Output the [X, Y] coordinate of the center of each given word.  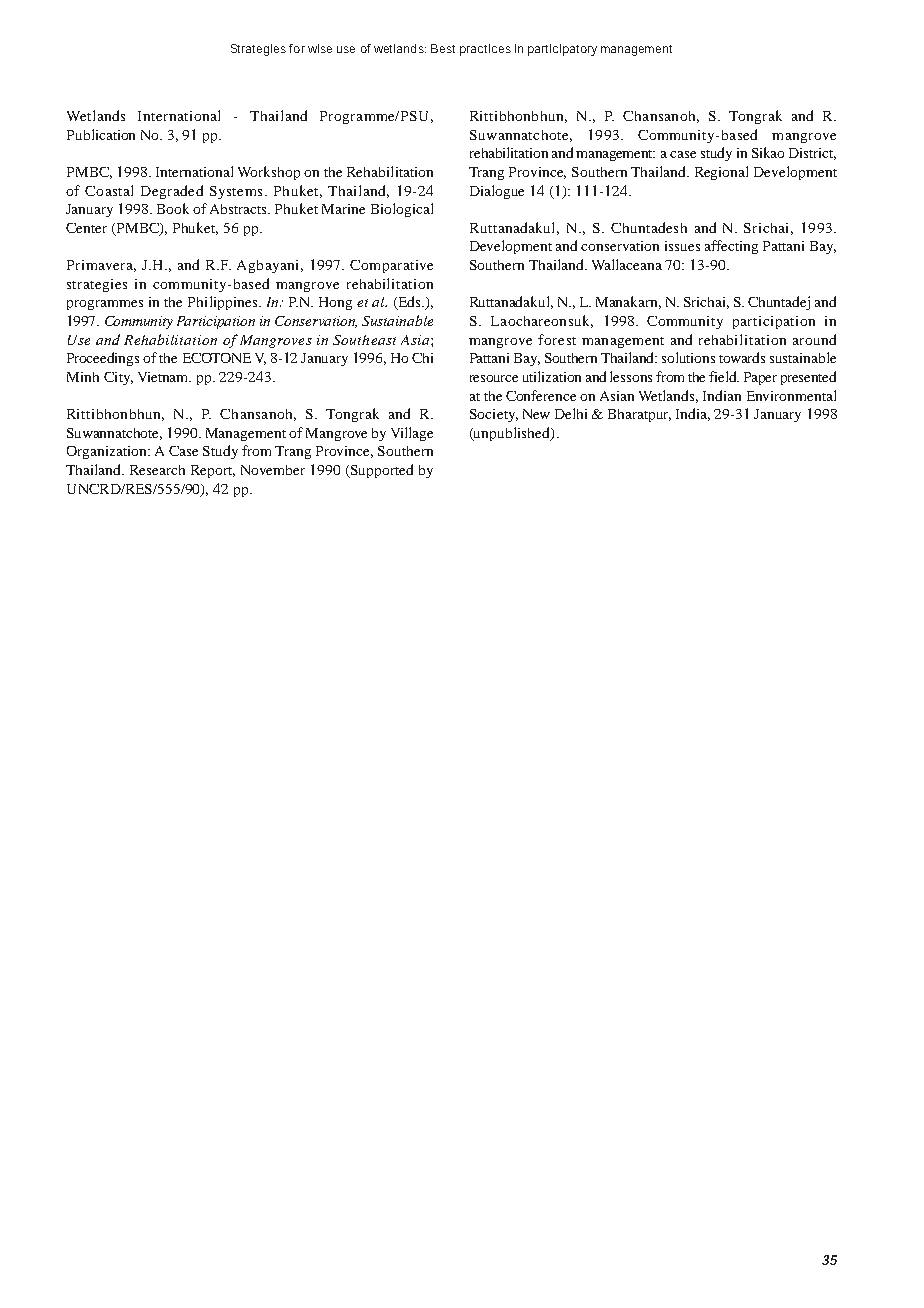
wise [320, 48]
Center [86, 228]
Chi [422, 358]
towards [742, 357]
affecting [731, 247]
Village [412, 434]
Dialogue [497, 192]
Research [157, 470]
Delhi [571, 413]
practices [485, 50]
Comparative [391, 266]
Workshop [269, 173]
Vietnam [164, 377]
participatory [562, 50]
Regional [721, 173]
